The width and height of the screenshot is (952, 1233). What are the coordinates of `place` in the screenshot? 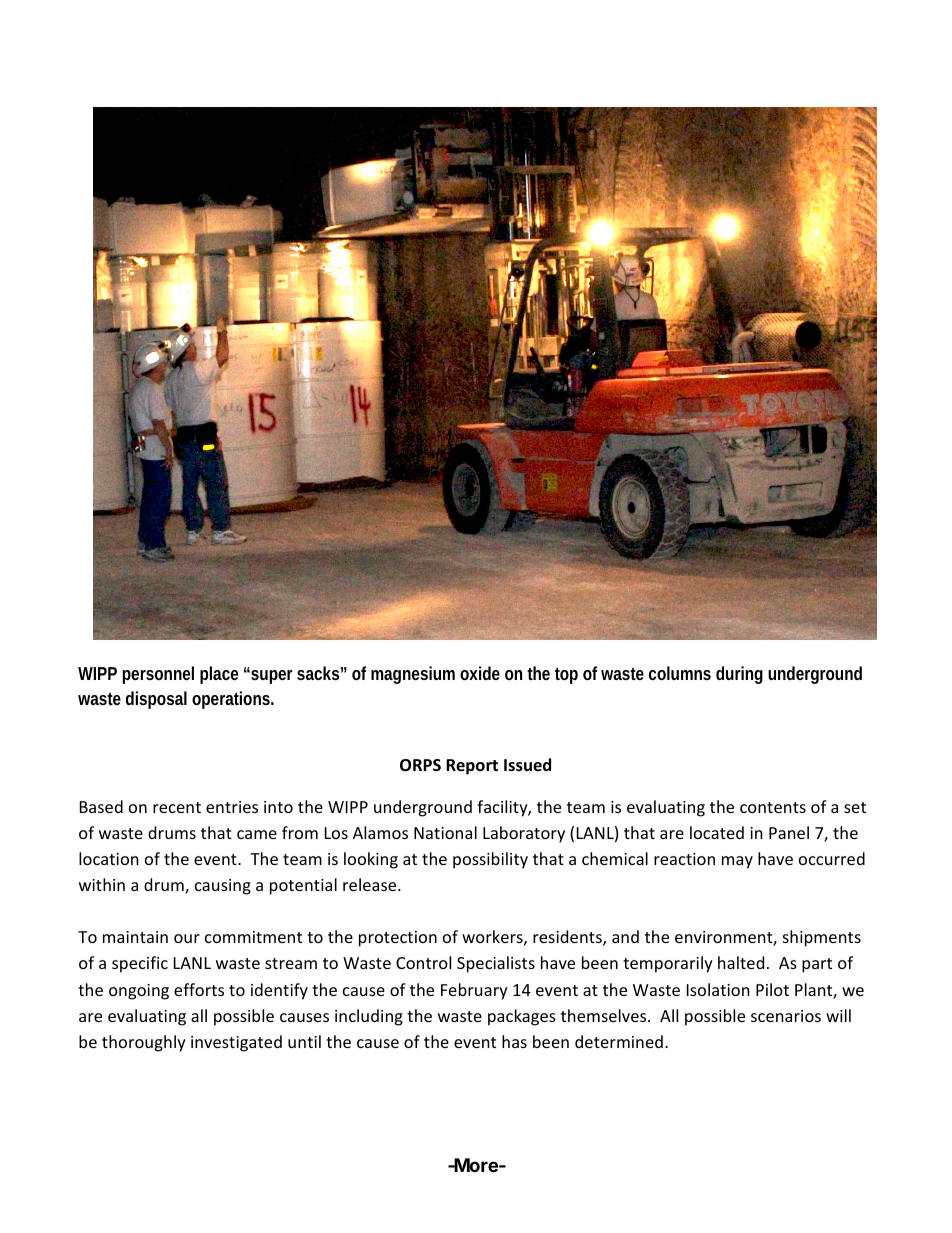 It's located at (219, 675).
